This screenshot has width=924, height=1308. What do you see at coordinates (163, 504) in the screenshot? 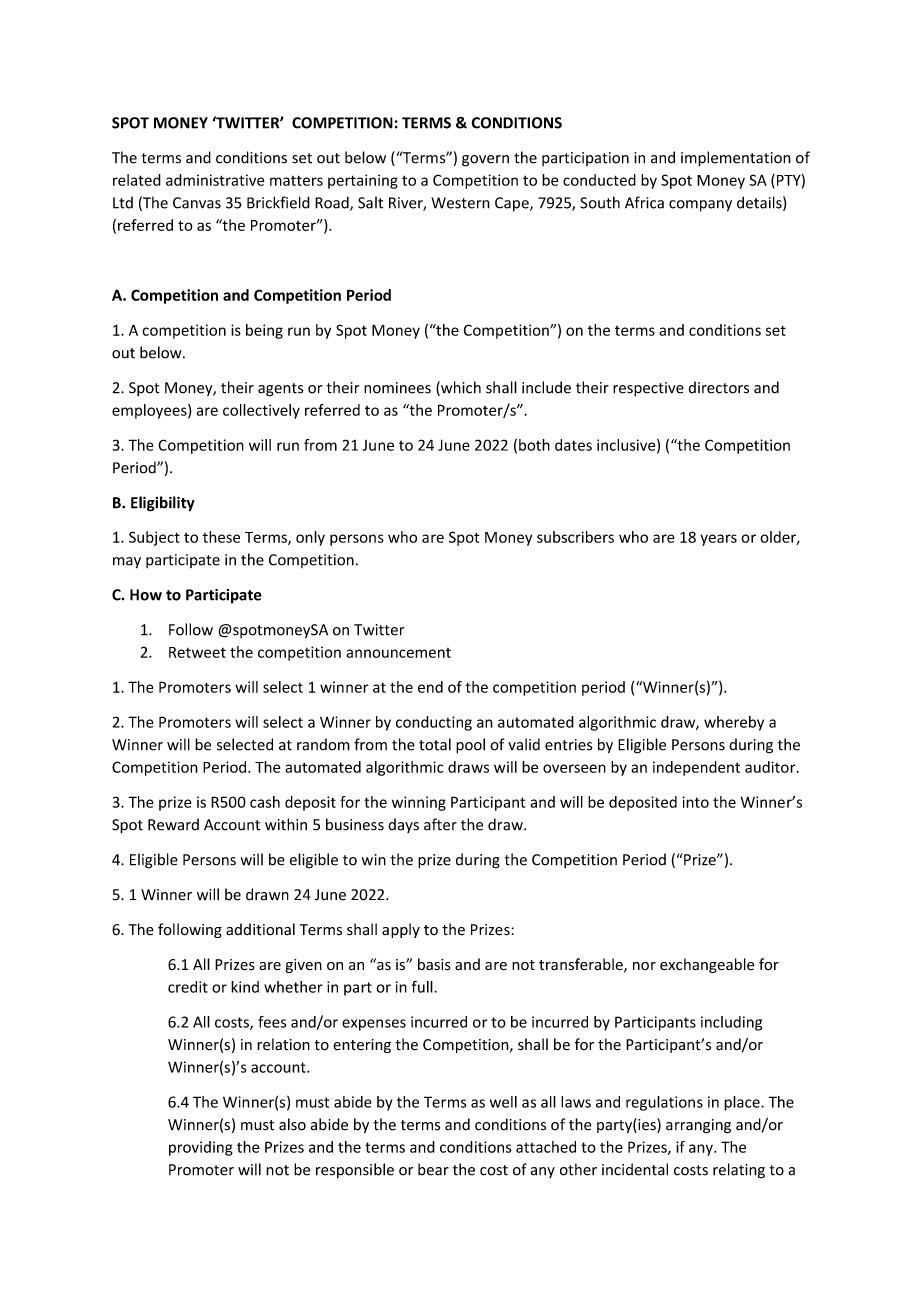
I see `Eligibility` at bounding box center [163, 504].
